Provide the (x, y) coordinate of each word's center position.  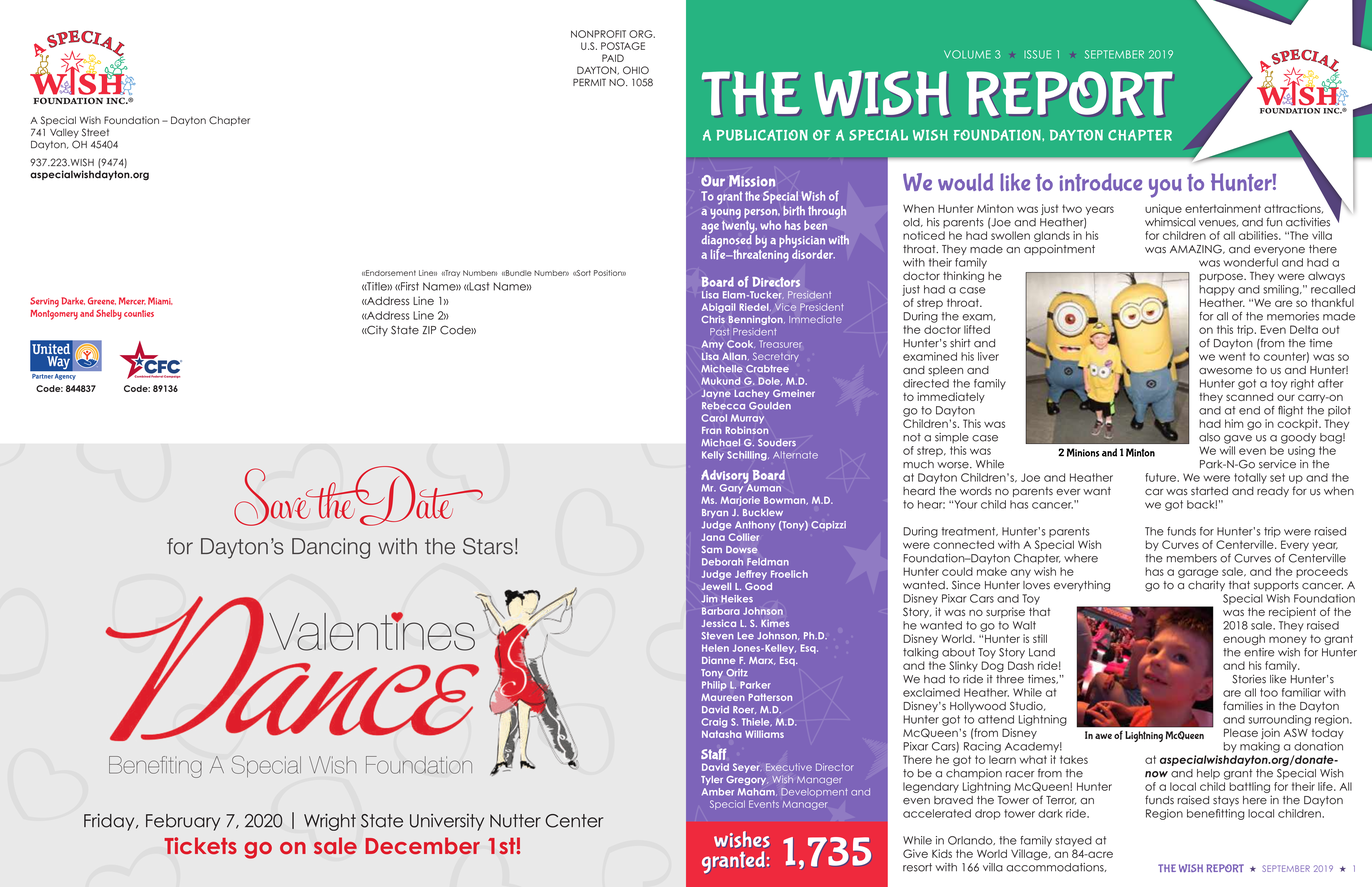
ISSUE (1037, 54)
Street (95, 132)
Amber (718, 792)
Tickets (200, 845)
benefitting (1216, 814)
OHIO (636, 70)
